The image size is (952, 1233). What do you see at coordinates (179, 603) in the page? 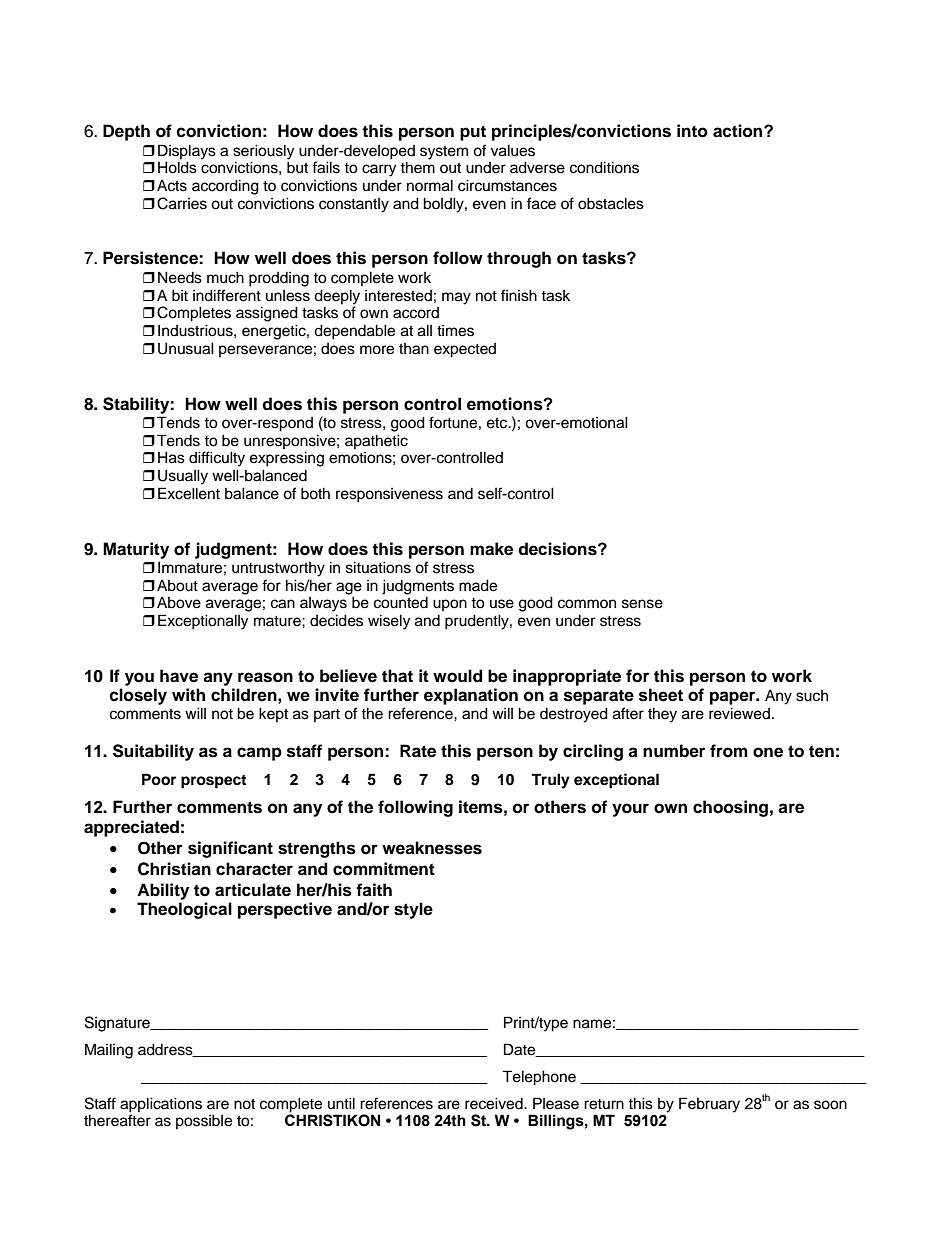
I see `Above` at bounding box center [179, 603].
